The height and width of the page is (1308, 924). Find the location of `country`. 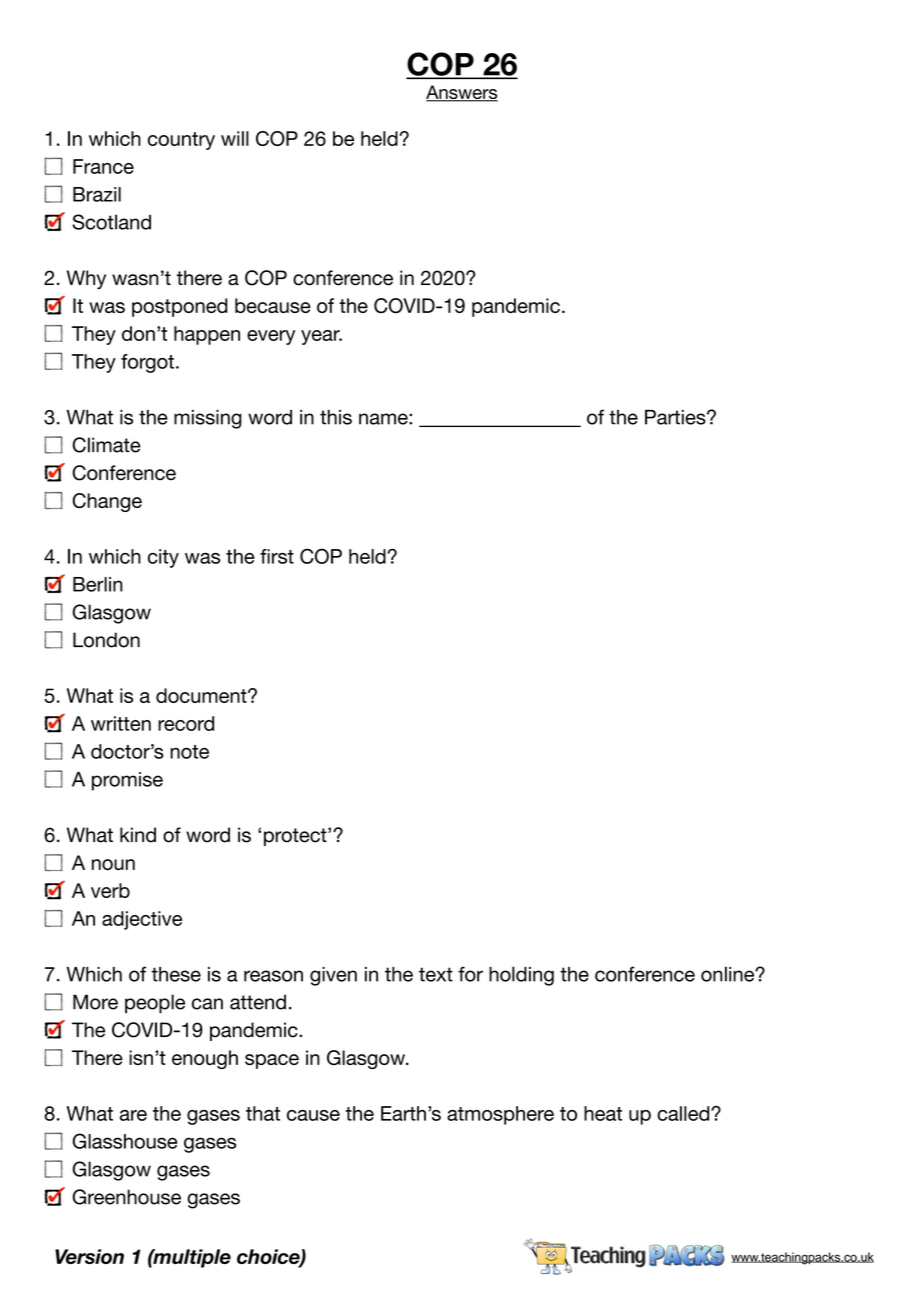

country is located at coordinates (181, 141).
